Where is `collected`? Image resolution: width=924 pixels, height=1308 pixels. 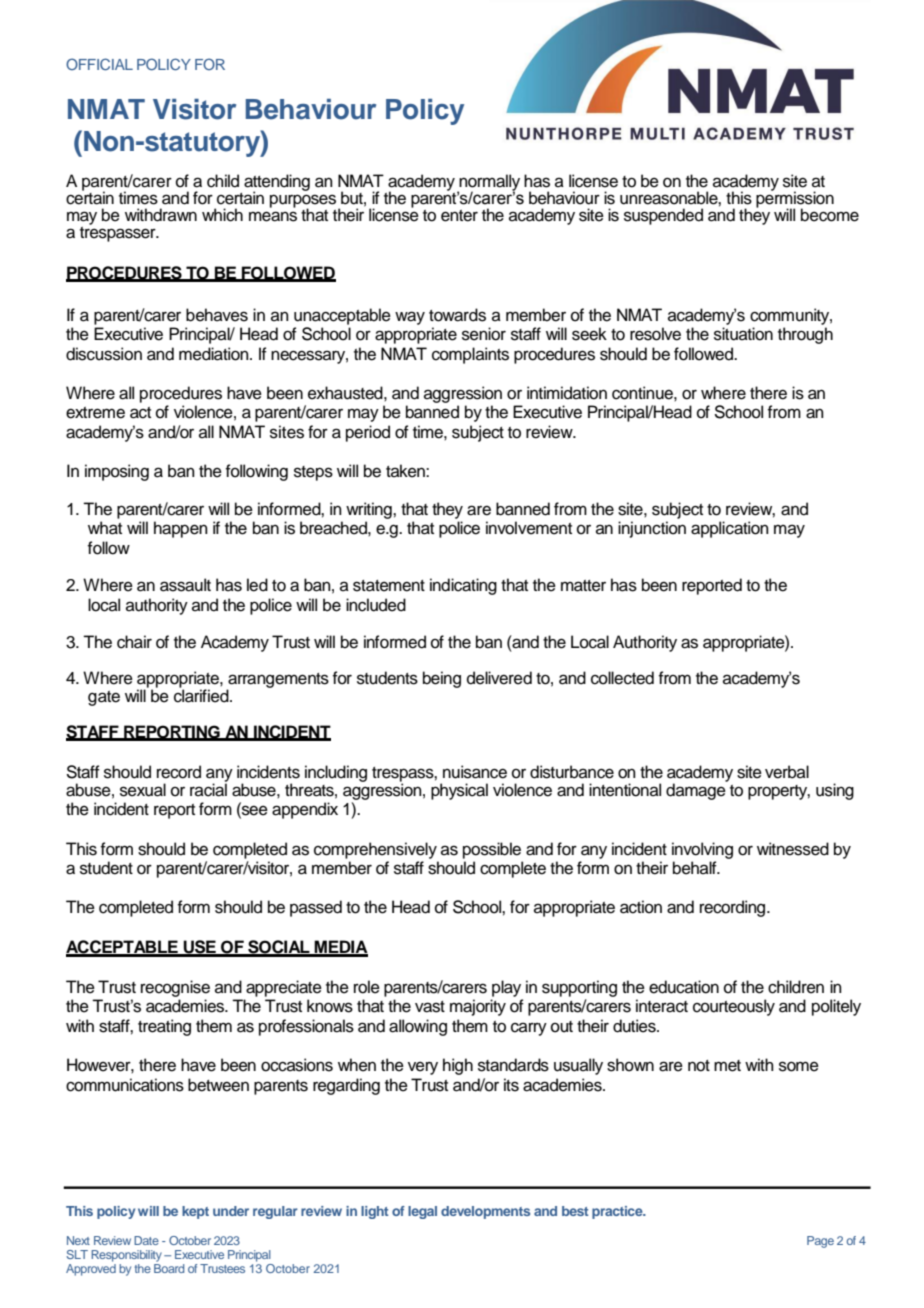 collected is located at coordinates (622, 678).
